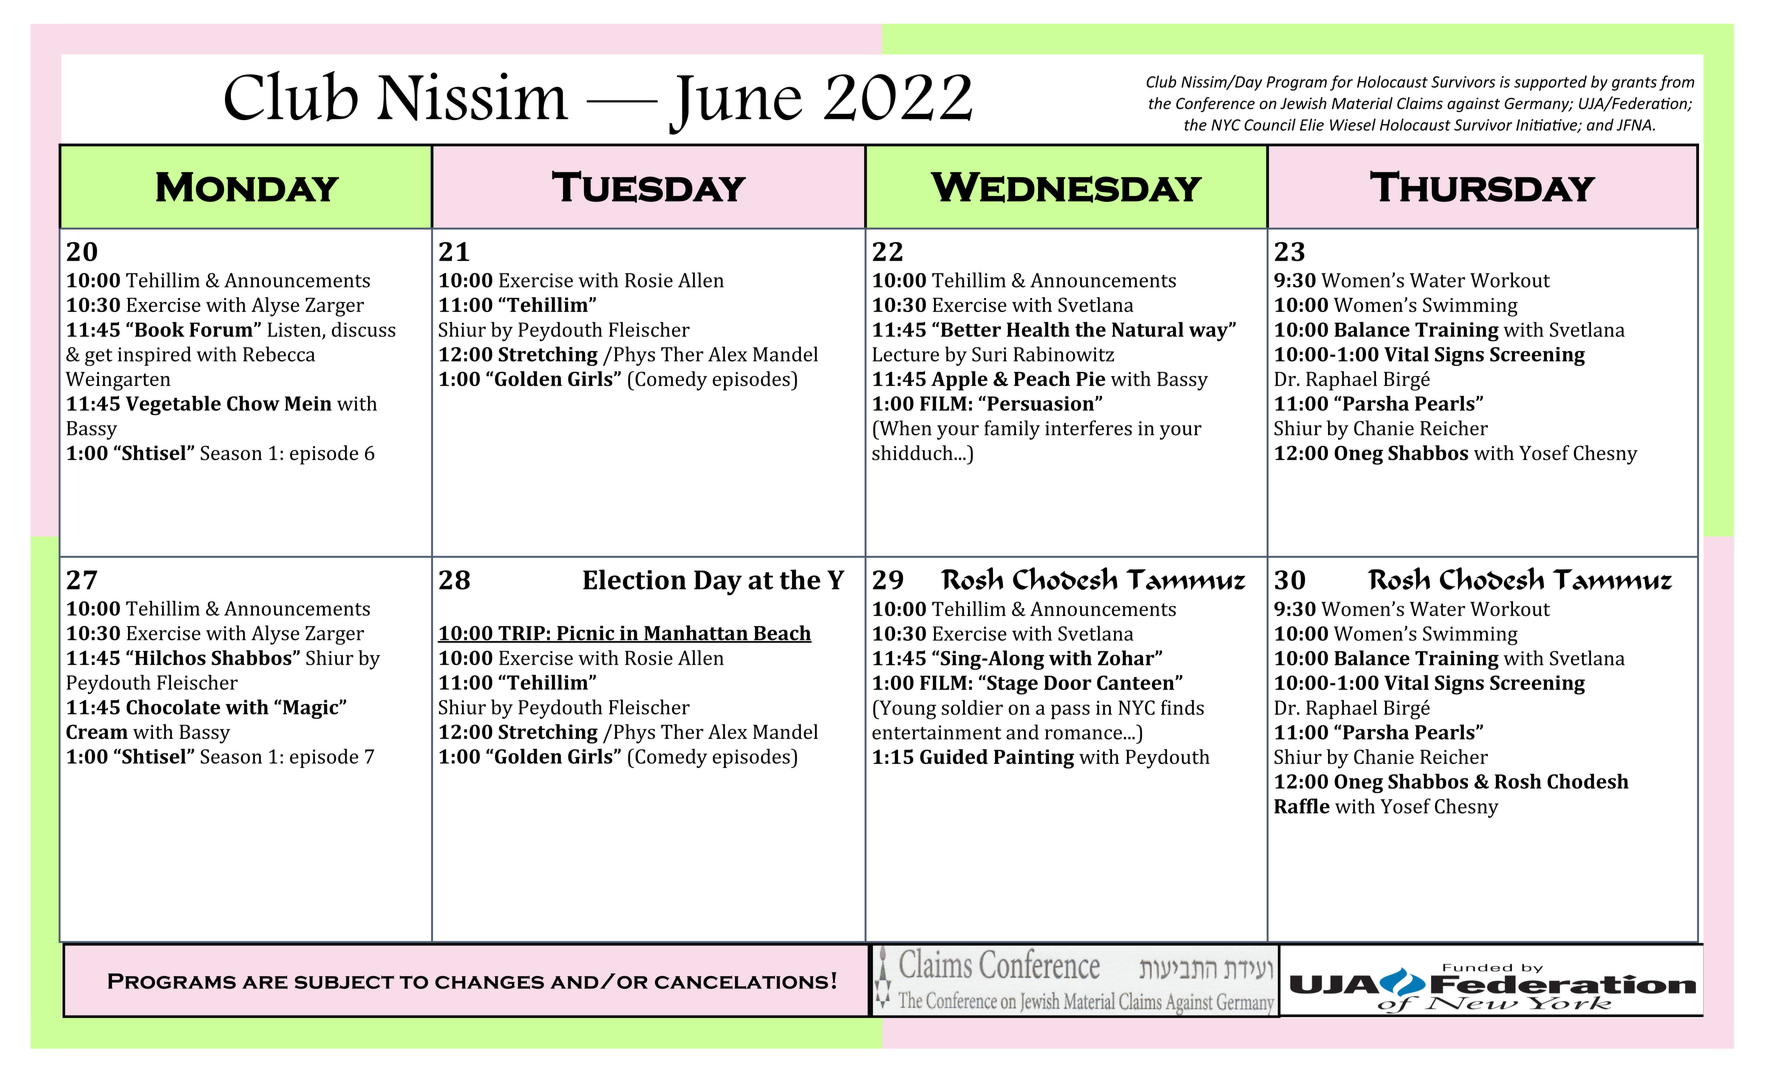  What do you see at coordinates (634, 579) in the screenshot?
I see `Election` at bounding box center [634, 579].
